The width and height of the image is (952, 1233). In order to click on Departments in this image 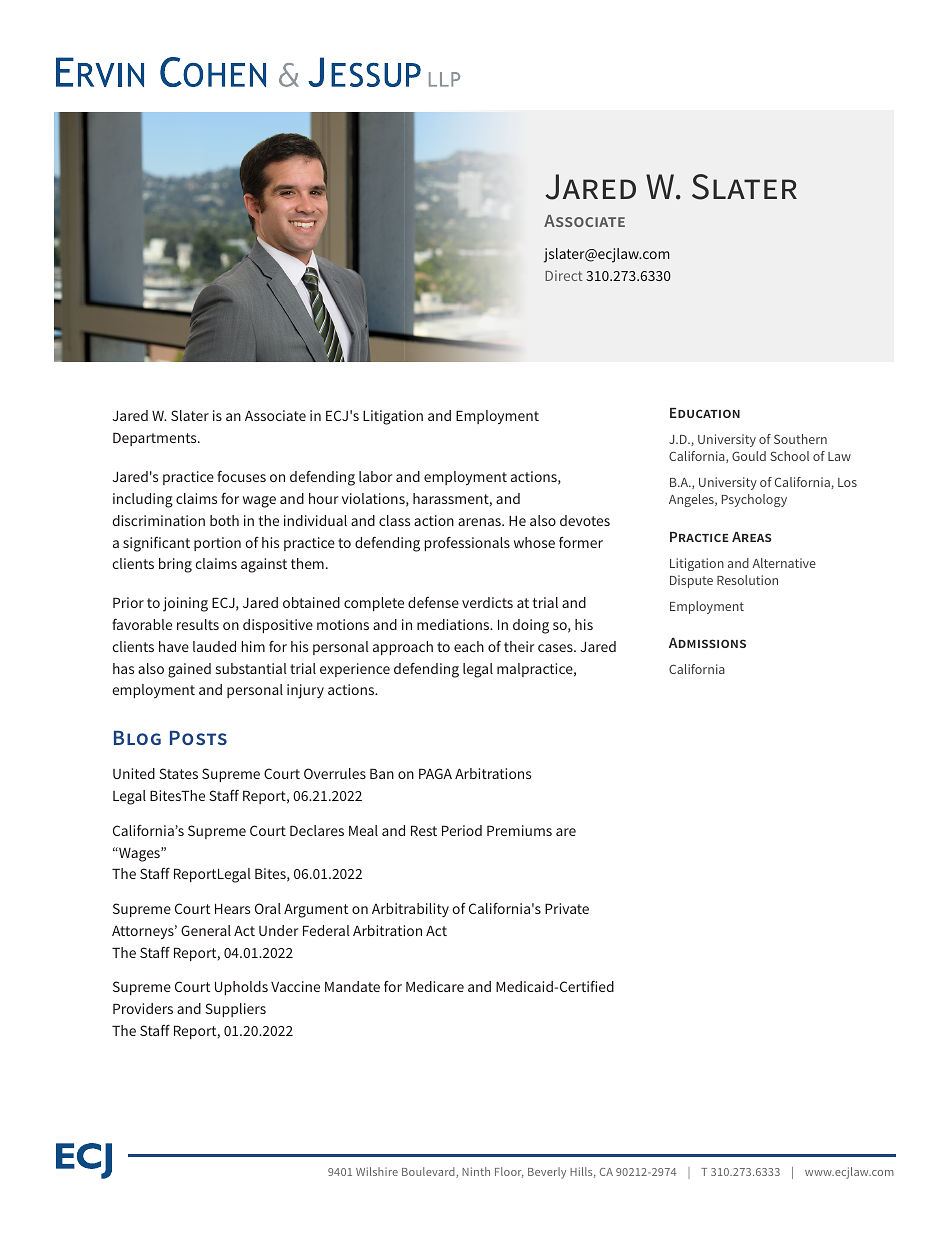, I will do `click(156, 439)`.
